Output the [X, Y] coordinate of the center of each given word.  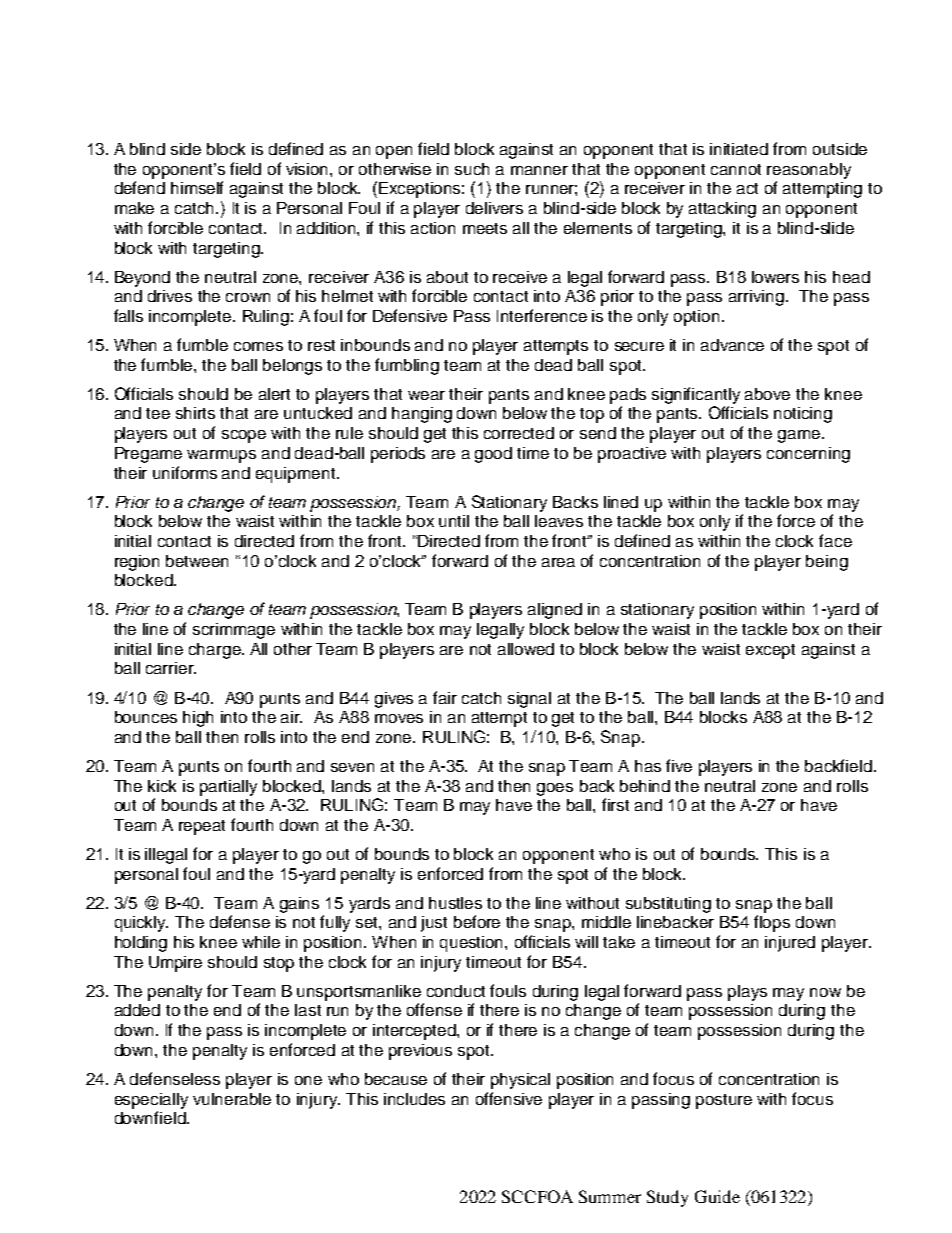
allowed [526, 649]
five [679, 765]
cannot [736, 169]
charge [216, 651]
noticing [803, 415]
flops [772, 923]
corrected [519, 433]
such [472, 169]
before [477, 921]
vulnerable [232, 1099]
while [261, 942]
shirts [195, 413]
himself [197, 187]
